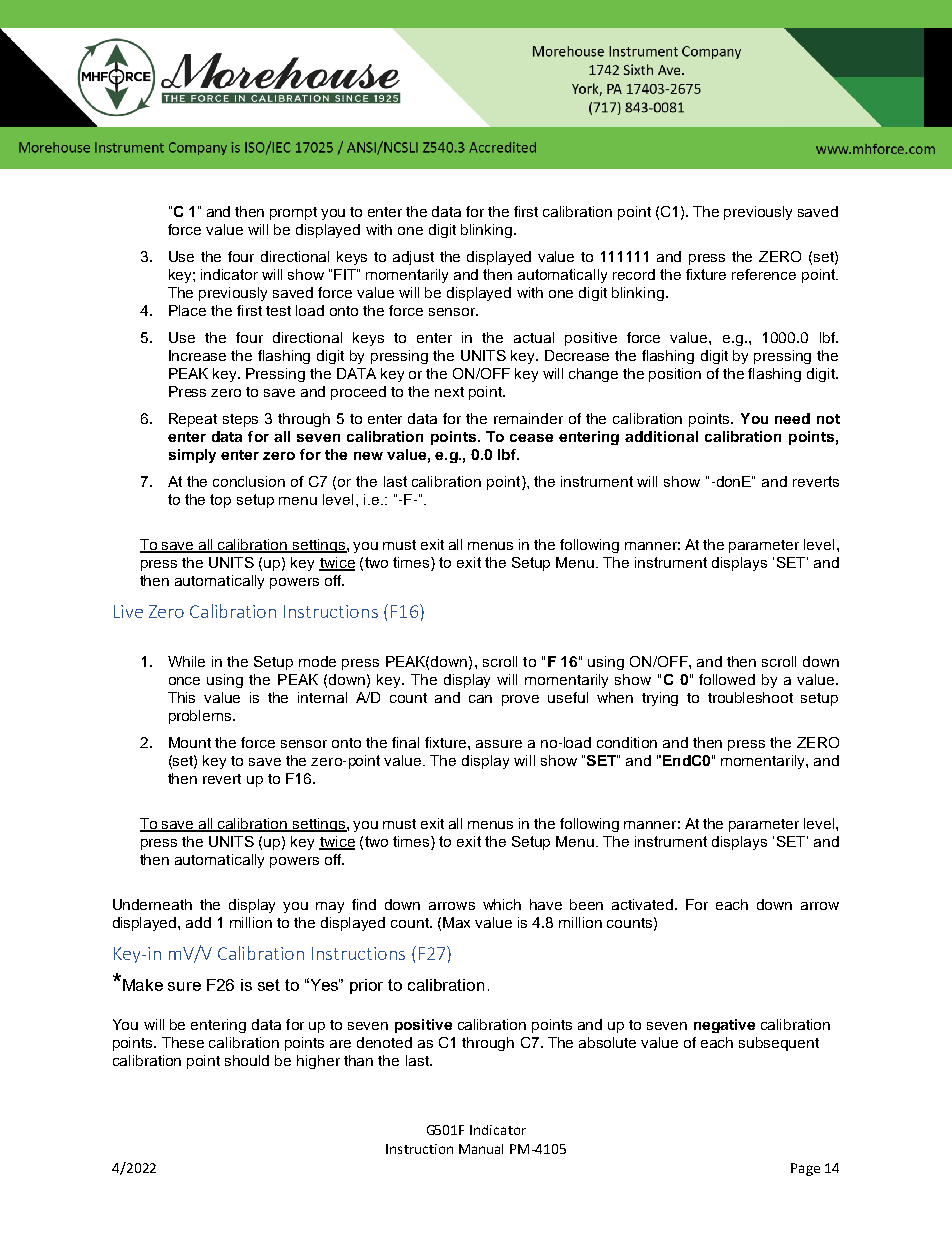 The image size is (952, 1233). I want to click on additional, so click(661, 436).
